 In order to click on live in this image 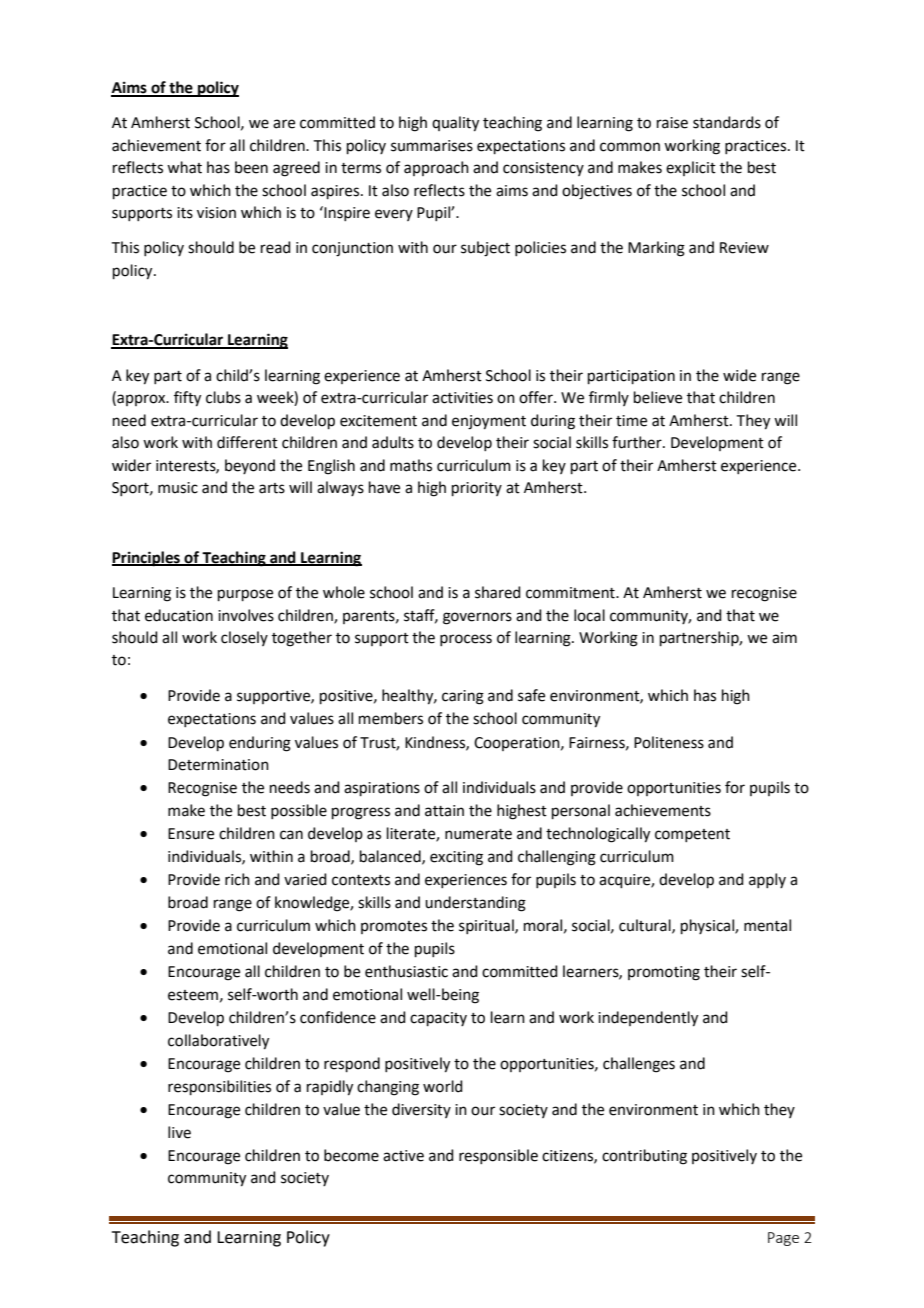, I will do `click(179, 1132)`.
